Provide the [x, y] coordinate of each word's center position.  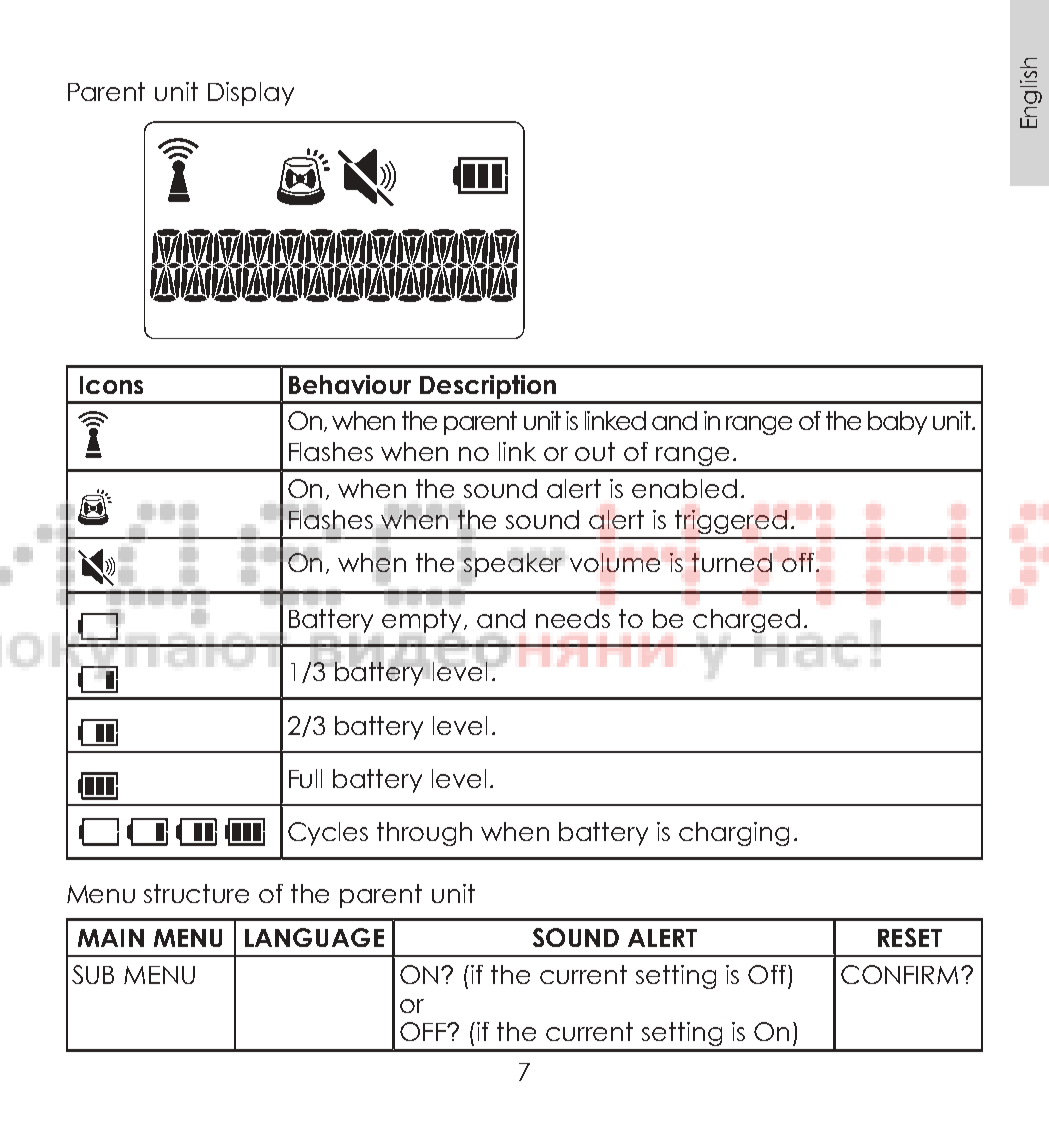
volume [615, 562]
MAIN [111, 938]
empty [423, 621]
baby [897, 423]
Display [251, 94]
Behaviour [350, 384]
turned [732, 562]
